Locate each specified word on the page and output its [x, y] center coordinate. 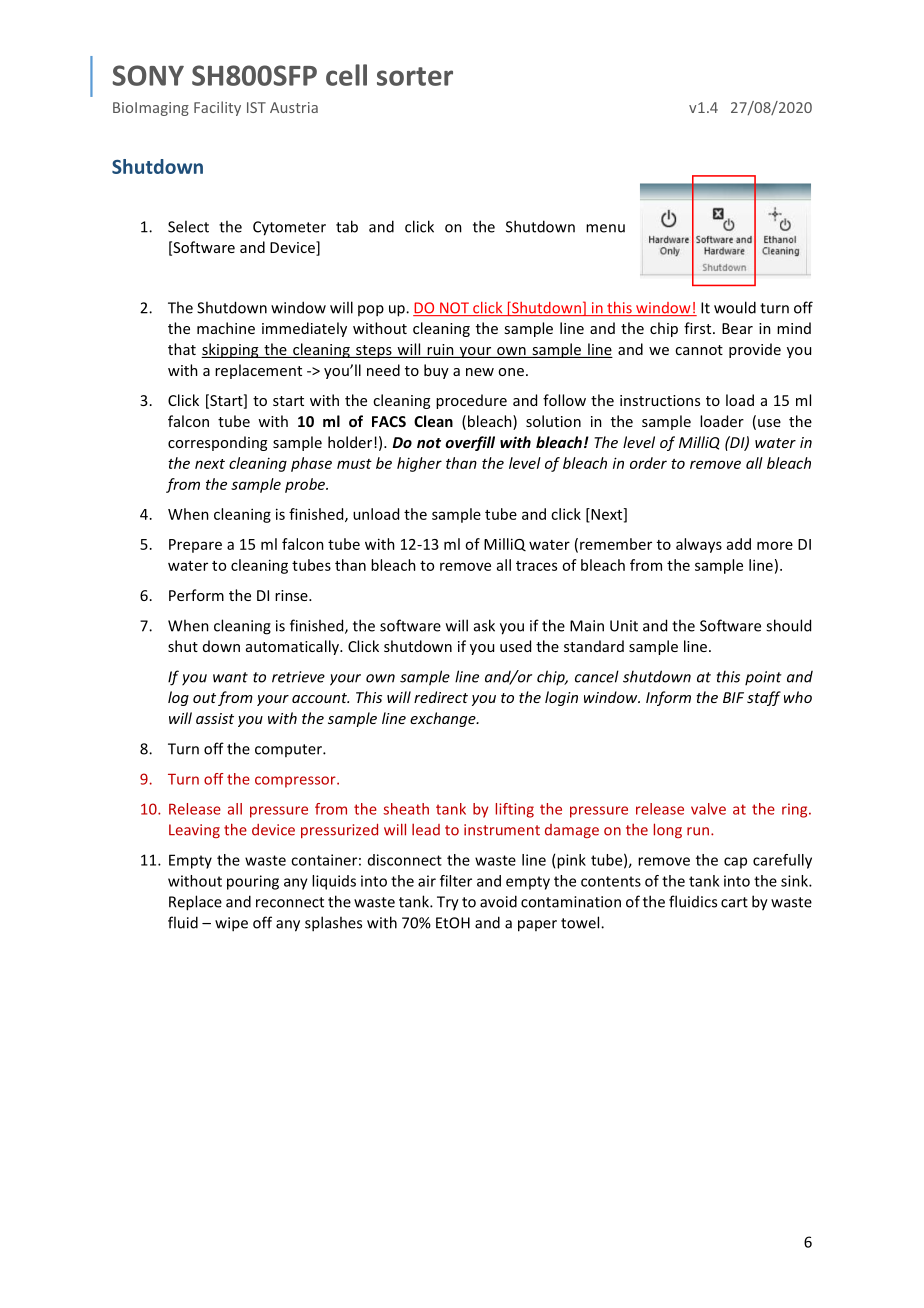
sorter [415, 76]
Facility [217, 108]
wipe [231, 924]
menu [605, 228]
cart [734, 902]
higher [419, 464]
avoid [498, 901]
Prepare [195, 546]
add [739, 544]
